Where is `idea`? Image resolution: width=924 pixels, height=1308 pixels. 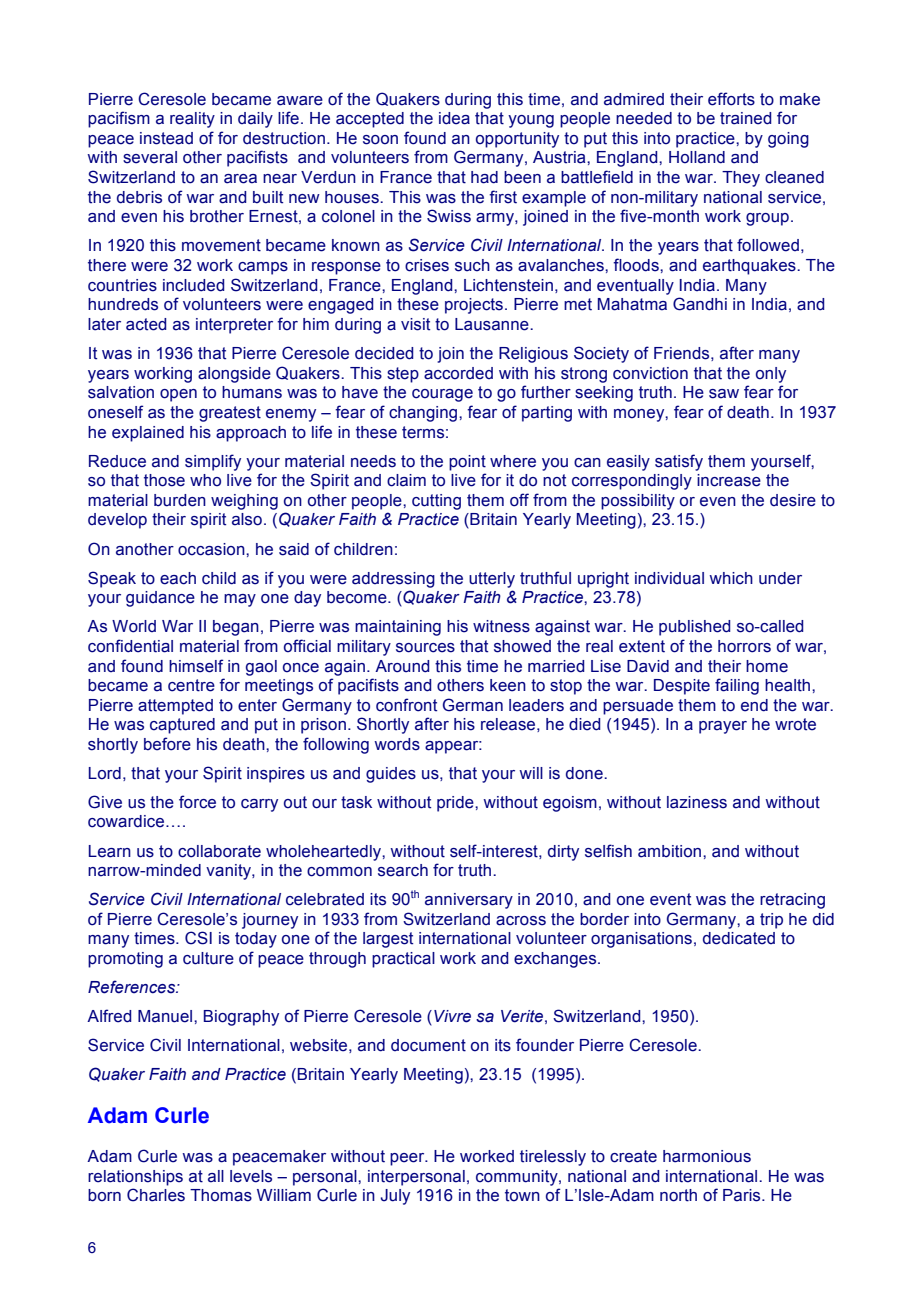
idea is located at coordinates (454, 118).
